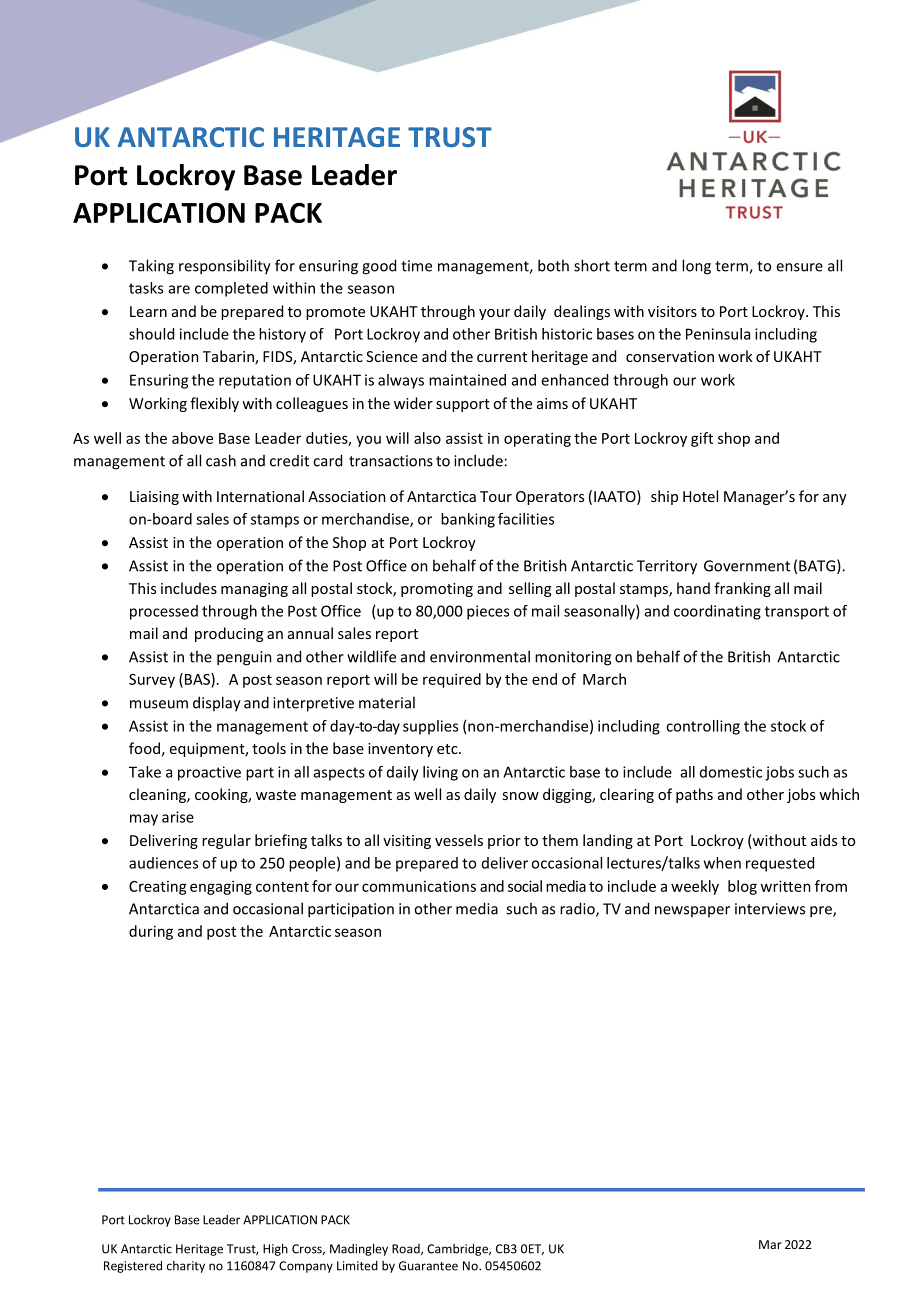 Image resolution: width=924 pixels, height=1307 pixels. I want to click on domestic, so click(731, 772).
